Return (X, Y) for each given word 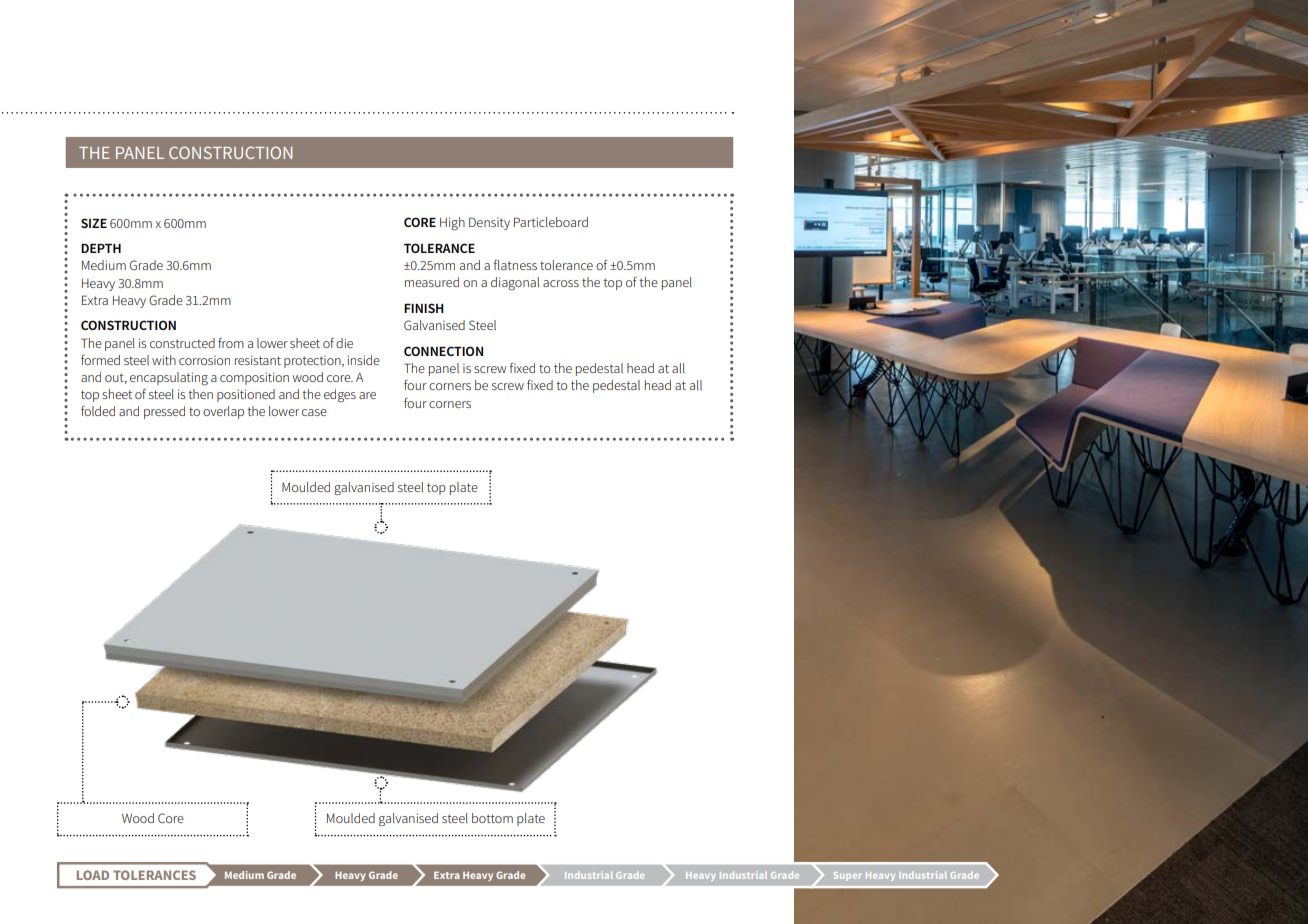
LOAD (93, 875)
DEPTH (101, 248)
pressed (164, 412)
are (367, 395)
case (314, 412)
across (561, 283)
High (452, 224)
